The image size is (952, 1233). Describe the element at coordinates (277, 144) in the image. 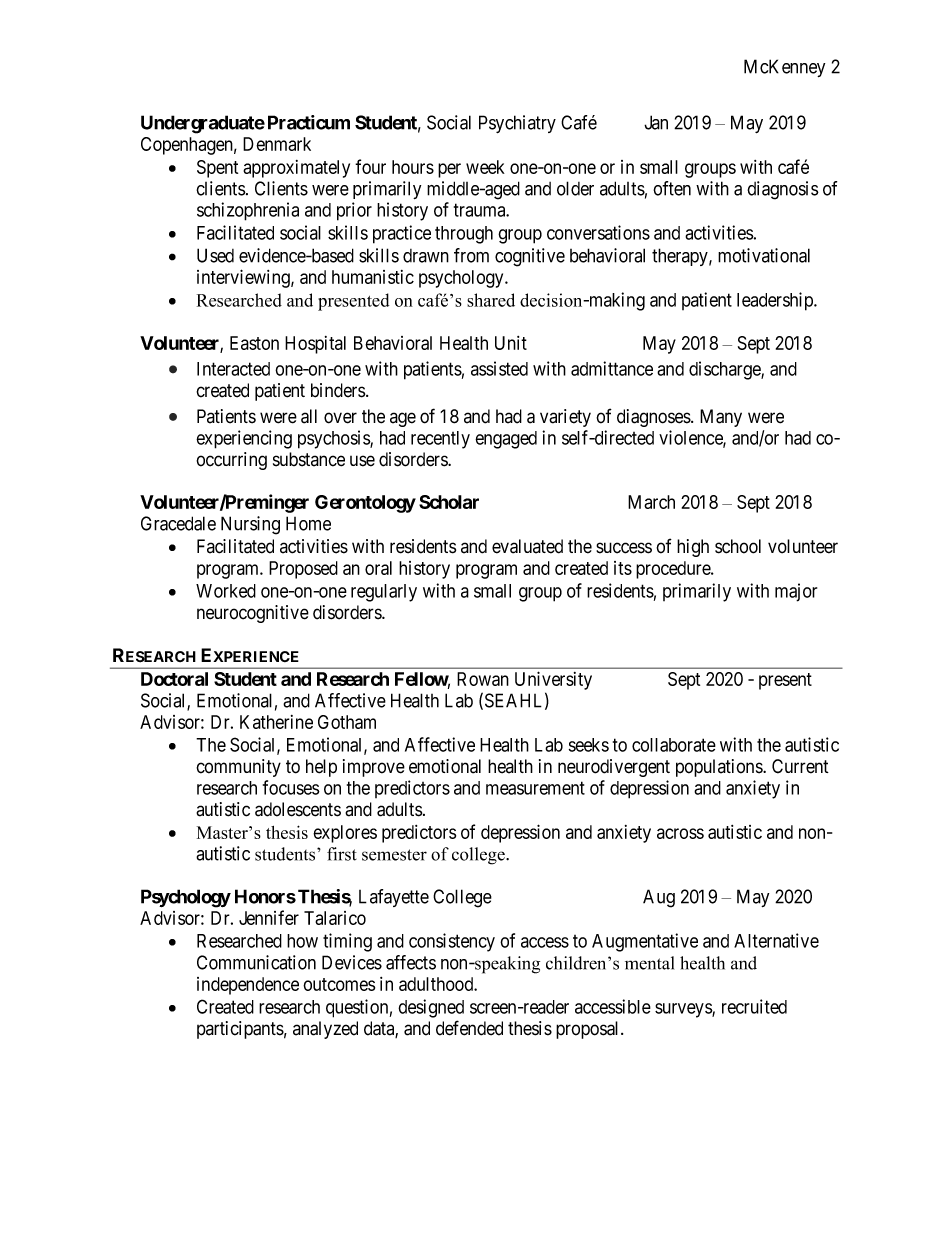

I see `Denmark` at that location.
